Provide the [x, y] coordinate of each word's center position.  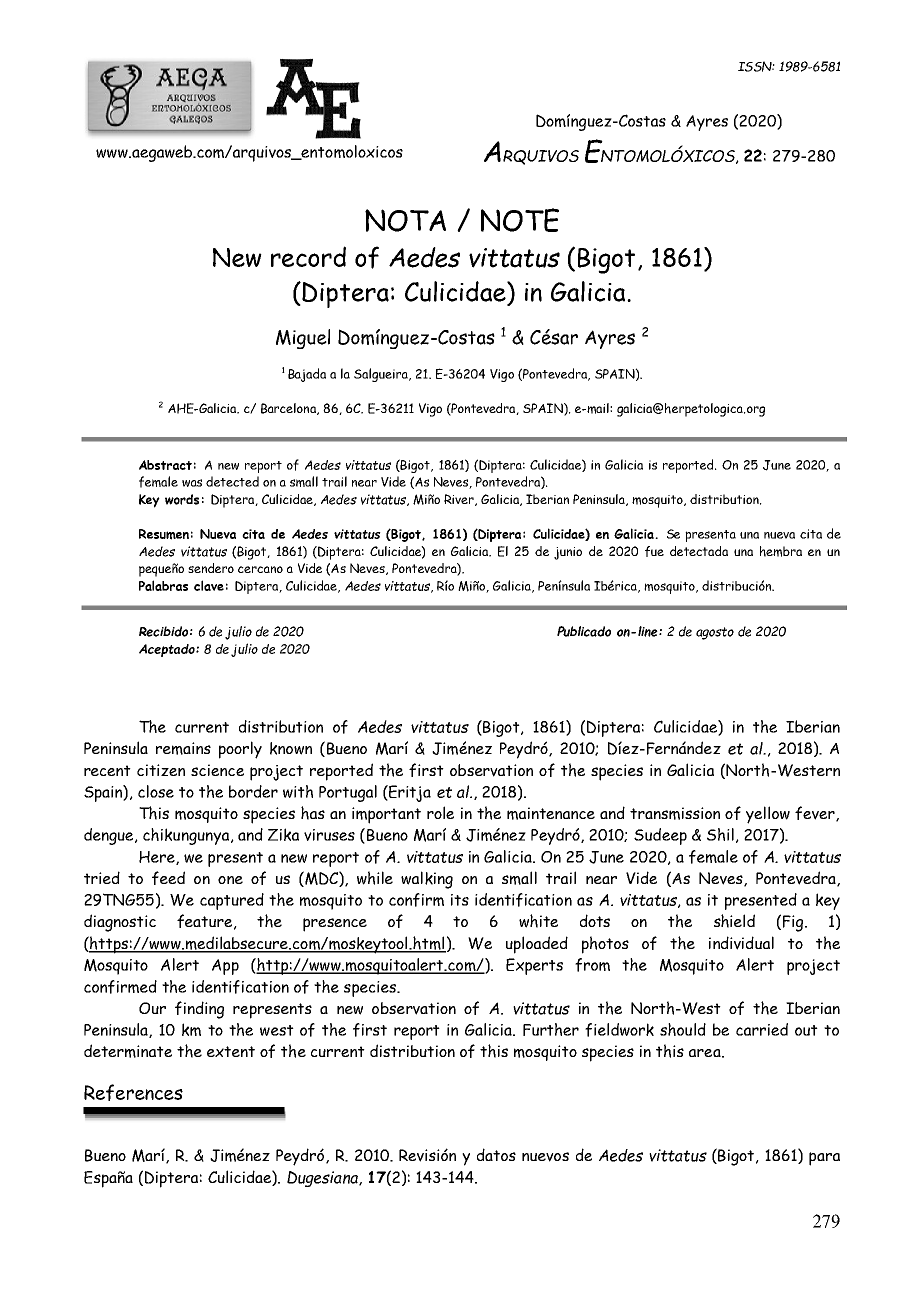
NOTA [405, 220]
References [133, 1092]
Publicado [584, 631]
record [308, 256]
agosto [715, 633]
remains [183, 748]
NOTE [520, 220]
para [824, 1159]
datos [496, 1154]
